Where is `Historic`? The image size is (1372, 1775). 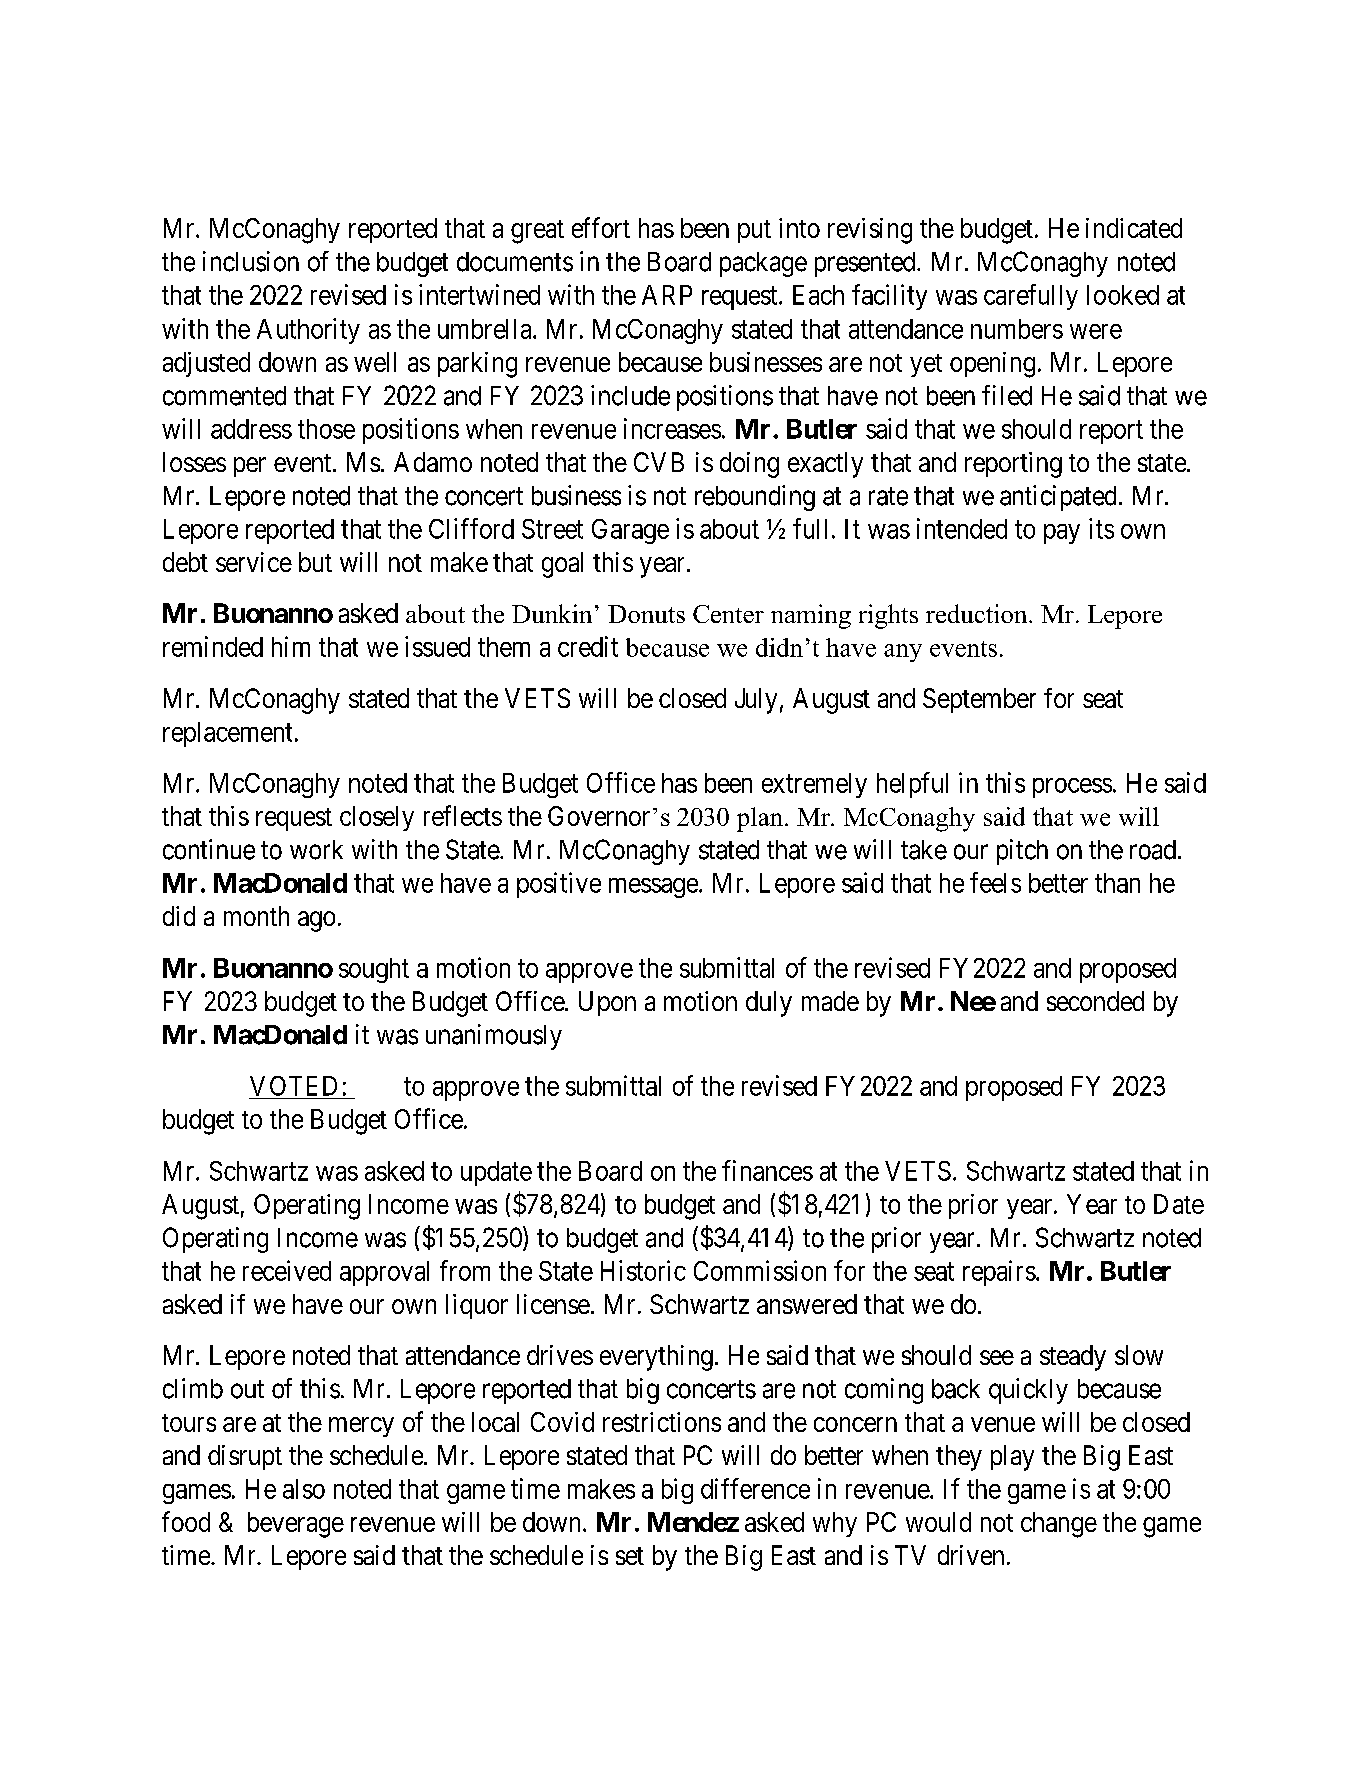
Historic is located at coordinates (643, 1270).
